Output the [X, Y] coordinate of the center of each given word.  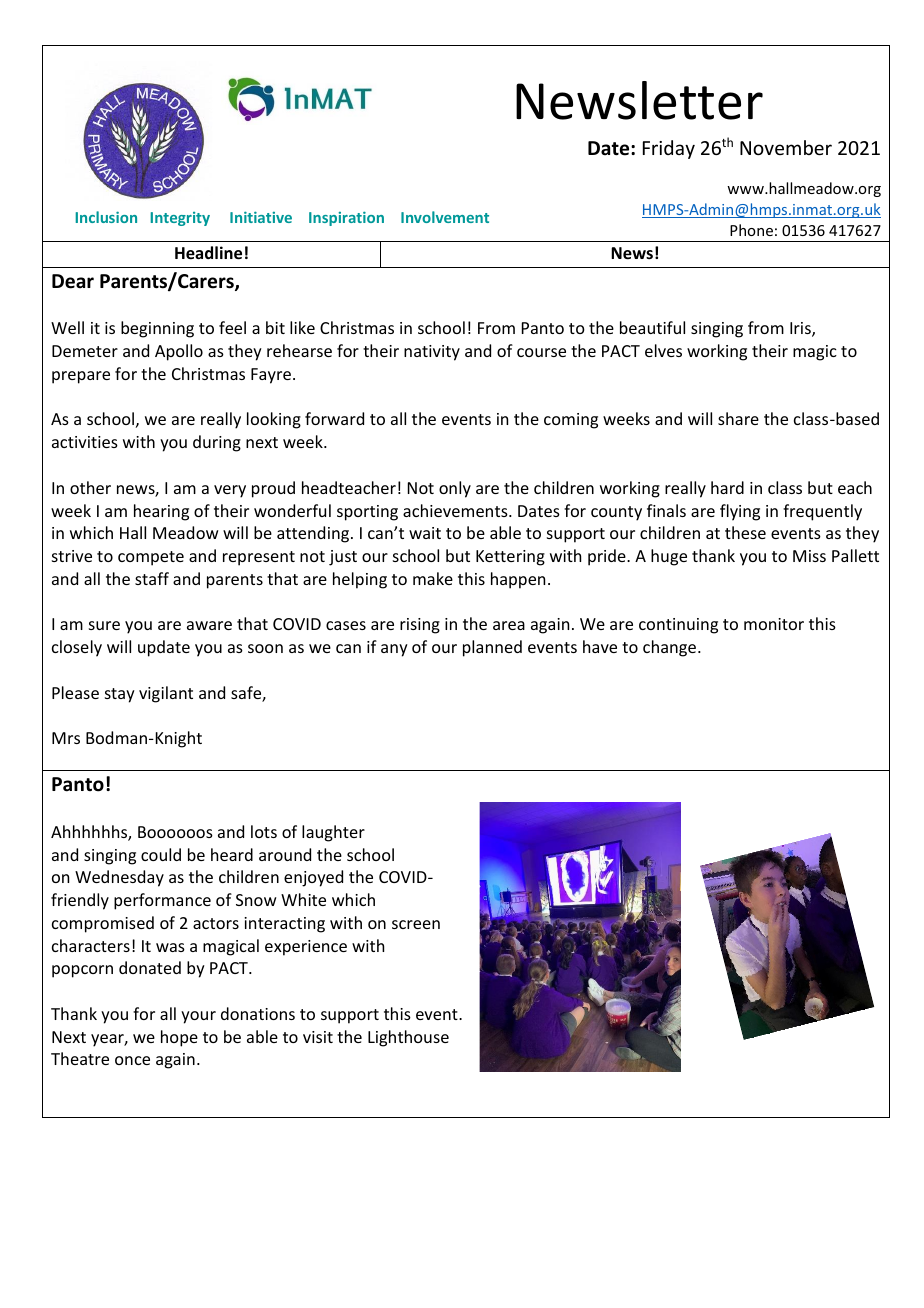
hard [727, 487]
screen [416, 924]
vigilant [166, 694]
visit [318, 1037]
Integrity [180, 219]
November [786, 147]
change [671, 648]
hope [179, 1038]
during [217, 443]
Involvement [445, 217]
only [455, 489]
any [394, 650]
